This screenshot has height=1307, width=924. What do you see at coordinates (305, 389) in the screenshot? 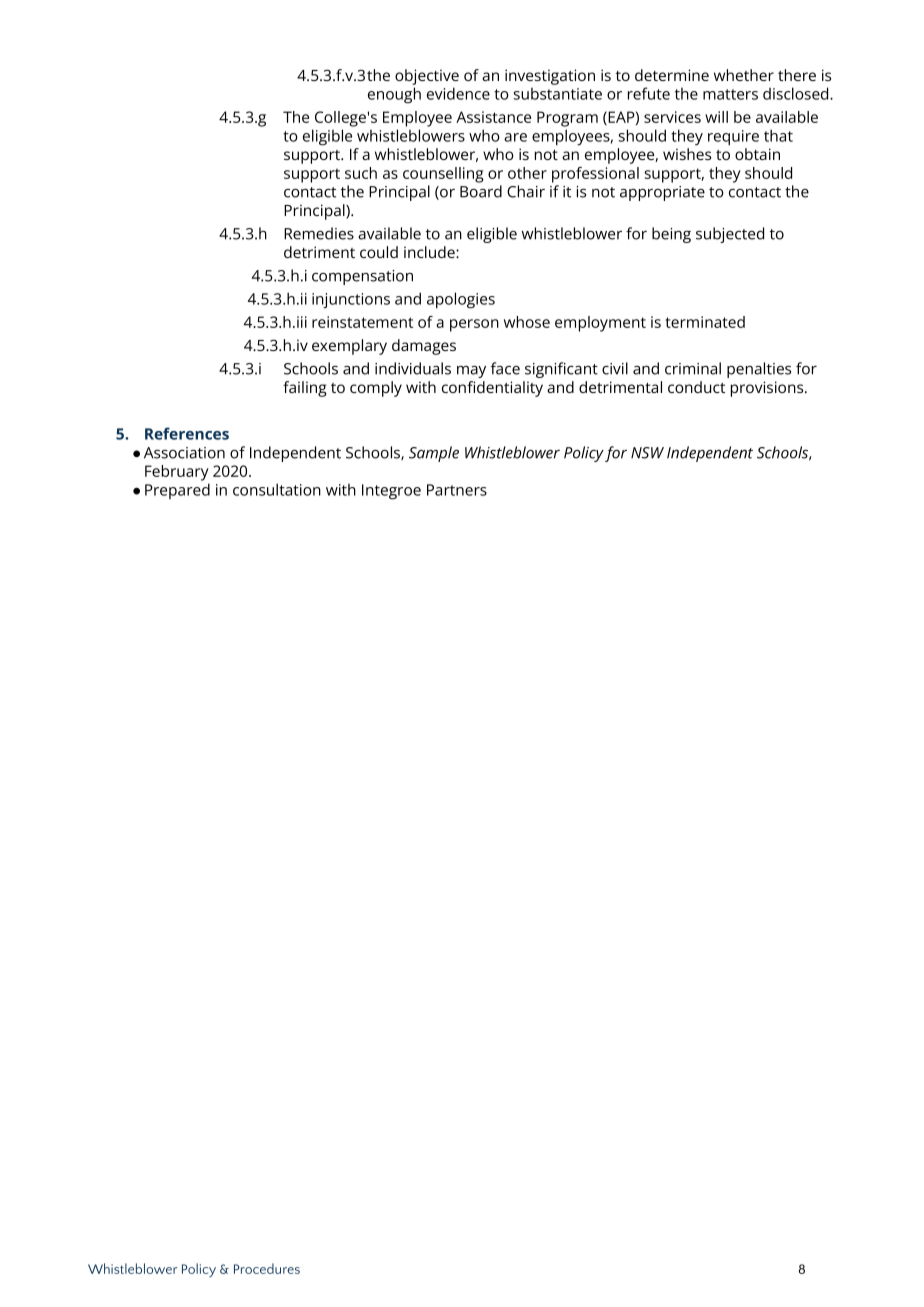
I see `failing` at bounding box center [305, 389].
